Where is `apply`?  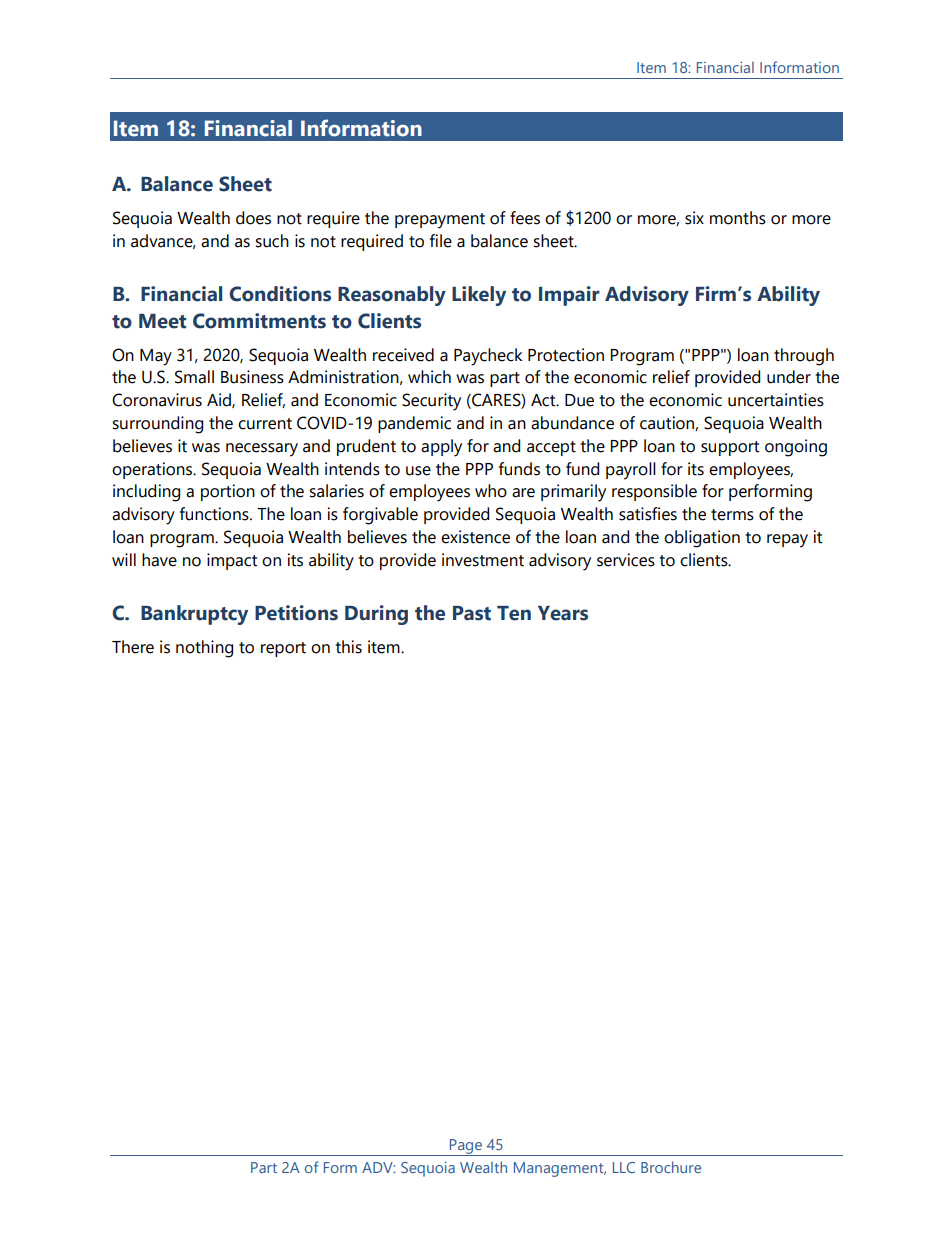
apply is located at coordinates (441, 448).
